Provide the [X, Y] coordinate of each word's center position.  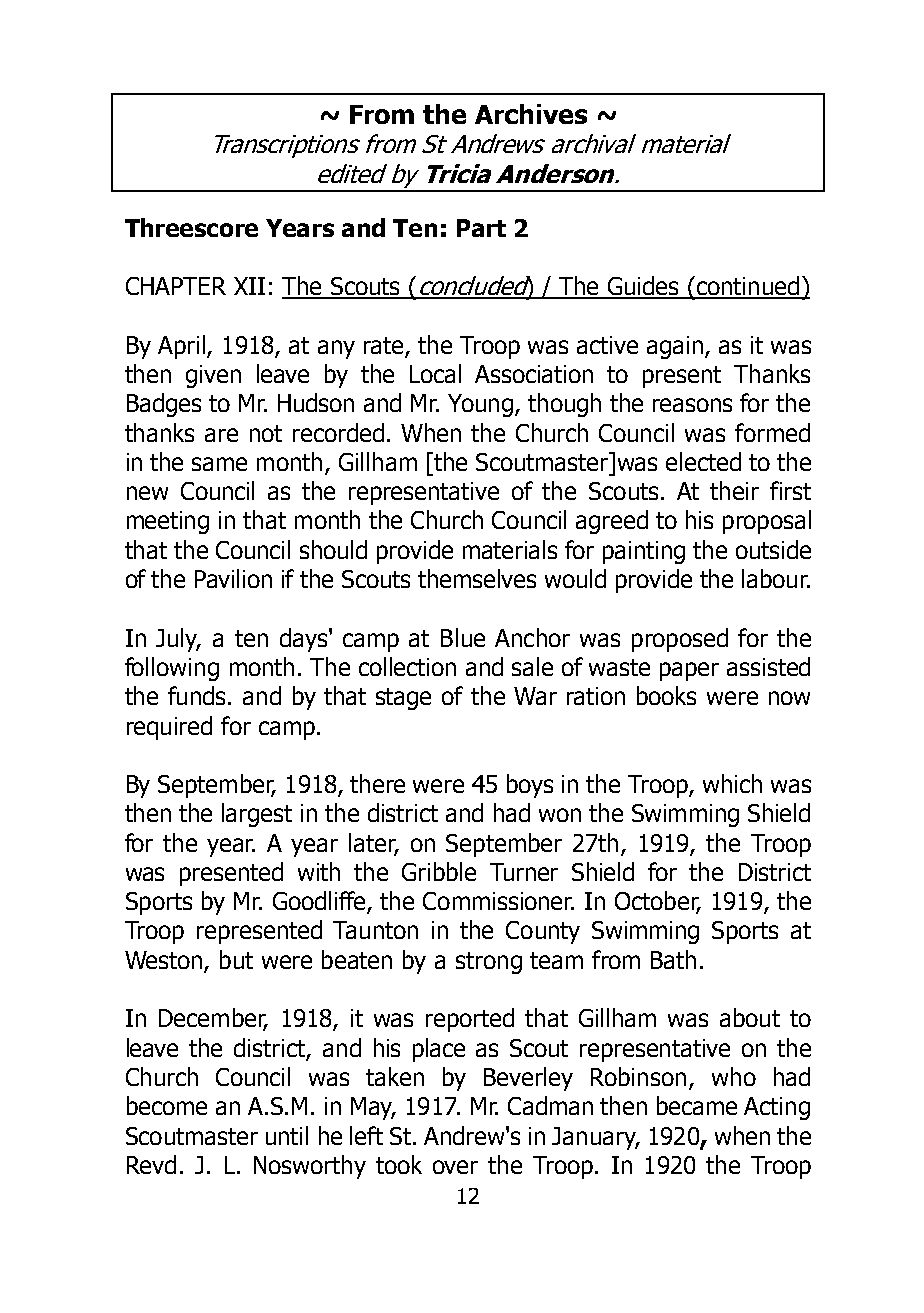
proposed [680, 640]
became [697, 1105]
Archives [531, 114]
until [287, 1135]
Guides [643, 287]
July [178, 640]
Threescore [191, 227]
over [455, 1167]
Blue [463, 637]
